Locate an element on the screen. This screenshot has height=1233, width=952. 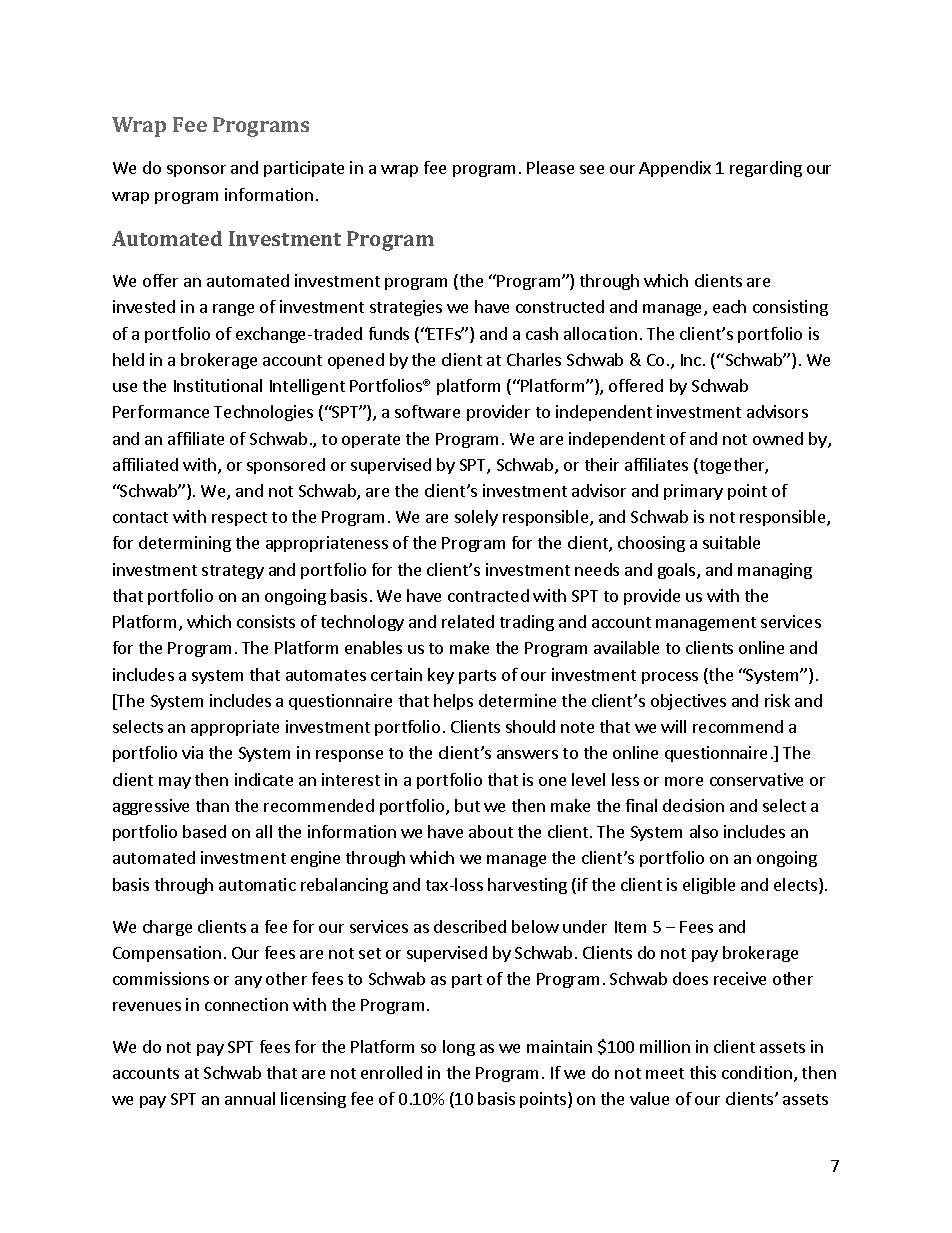
about is located at coordinates (491, 831).
